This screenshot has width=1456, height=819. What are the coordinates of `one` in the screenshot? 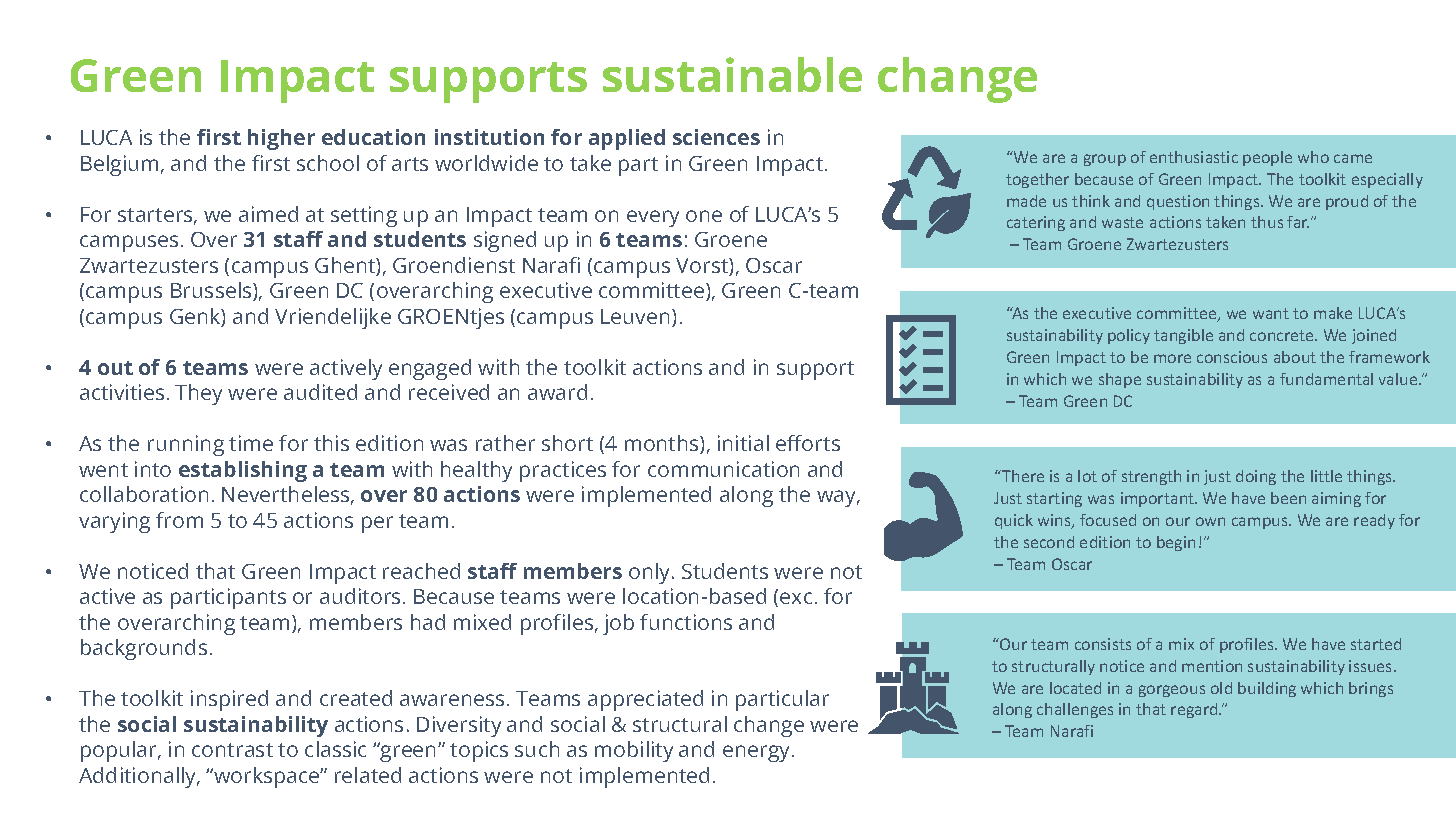 It's located at (704, 216).
